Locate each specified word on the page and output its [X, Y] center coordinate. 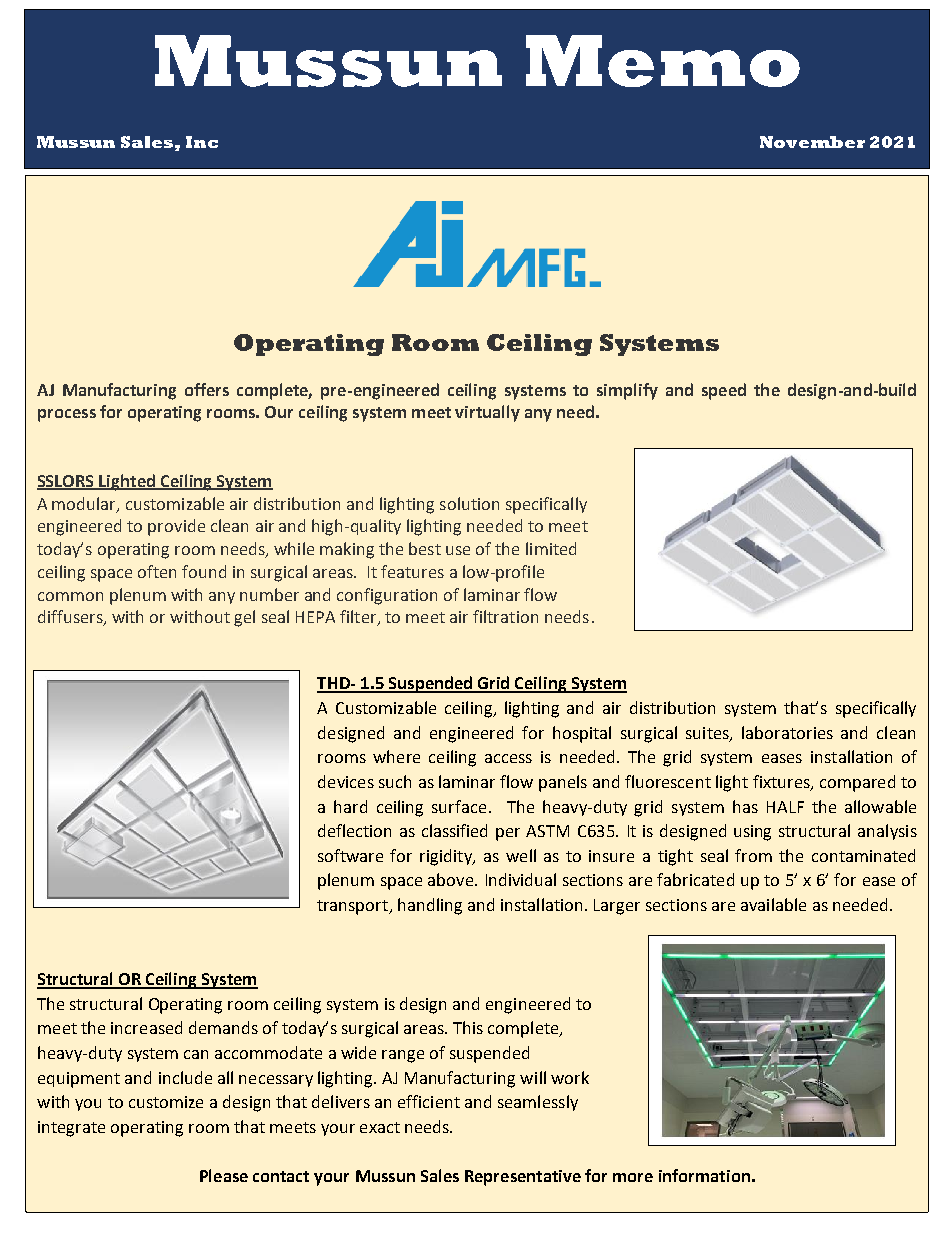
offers [207, 389]
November [812, 142]
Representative [523, 1178]
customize [166, 1102]
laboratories [787, 732]
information [704, 1175]
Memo [663, 61]
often [157, 571]
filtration [505, 616]
